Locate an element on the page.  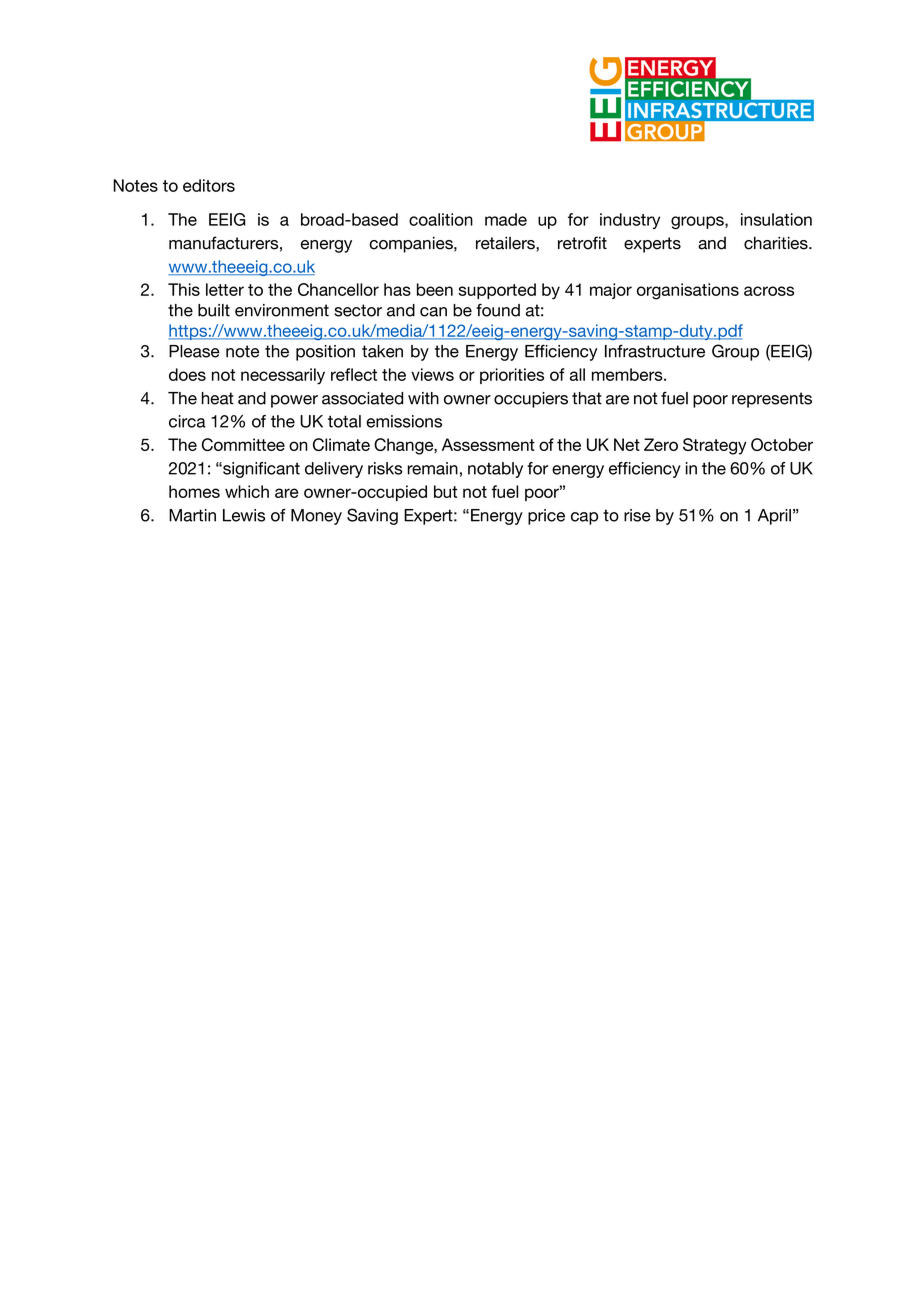
Lewis is located at coordinates (244, 515).
